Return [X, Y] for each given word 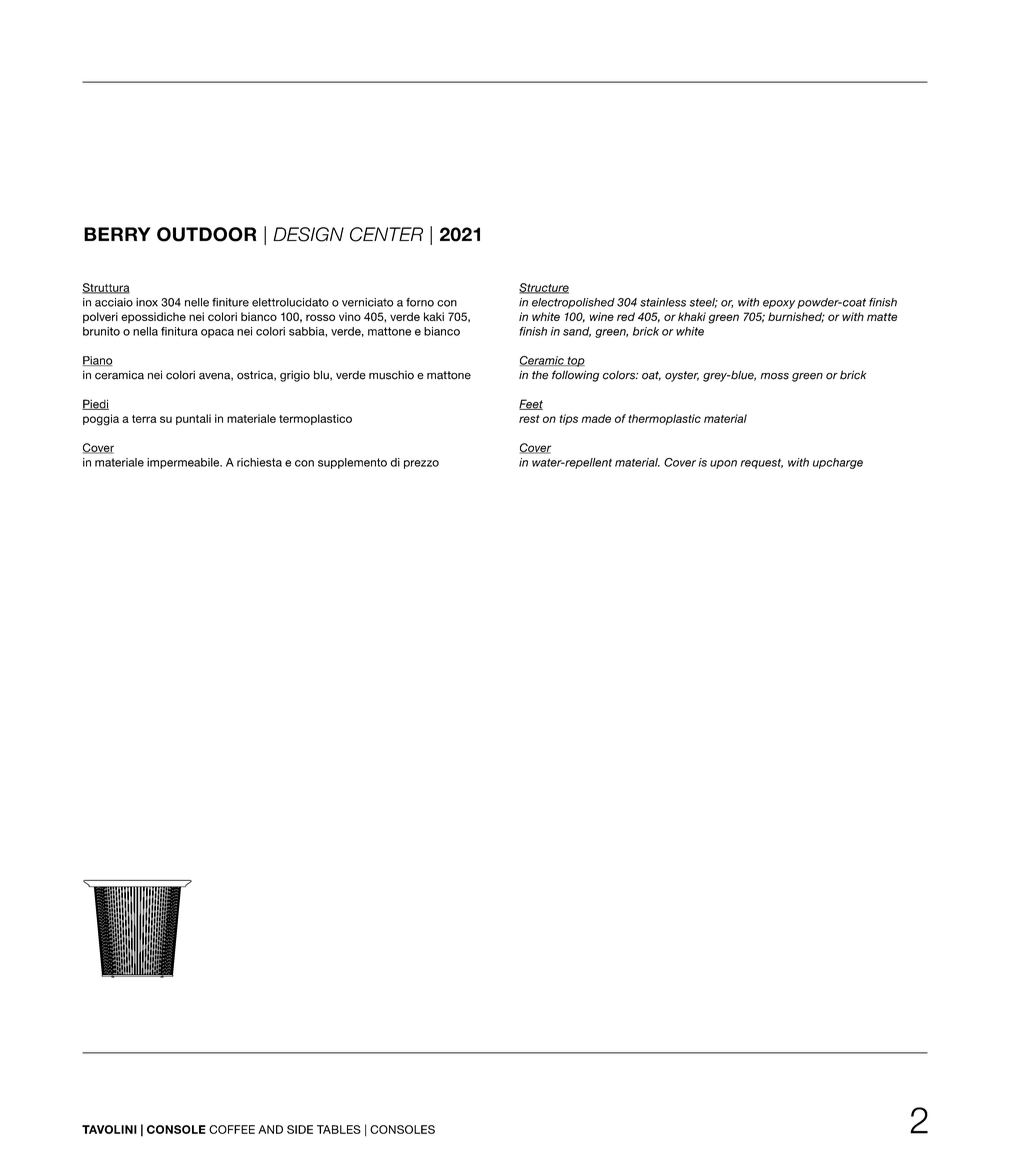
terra [144, 419]
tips [569, 419]
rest [529, 419]
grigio [295, 376]
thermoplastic [664, 419]
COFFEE [232, 1129]
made [596, 418]
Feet [531, 404]
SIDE [300, 1129]
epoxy [779, 304]
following [576, 376]
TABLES [339, 1129]
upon [723, 464]
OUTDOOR [206, 234]
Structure [544, 288]
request [762, 463]
